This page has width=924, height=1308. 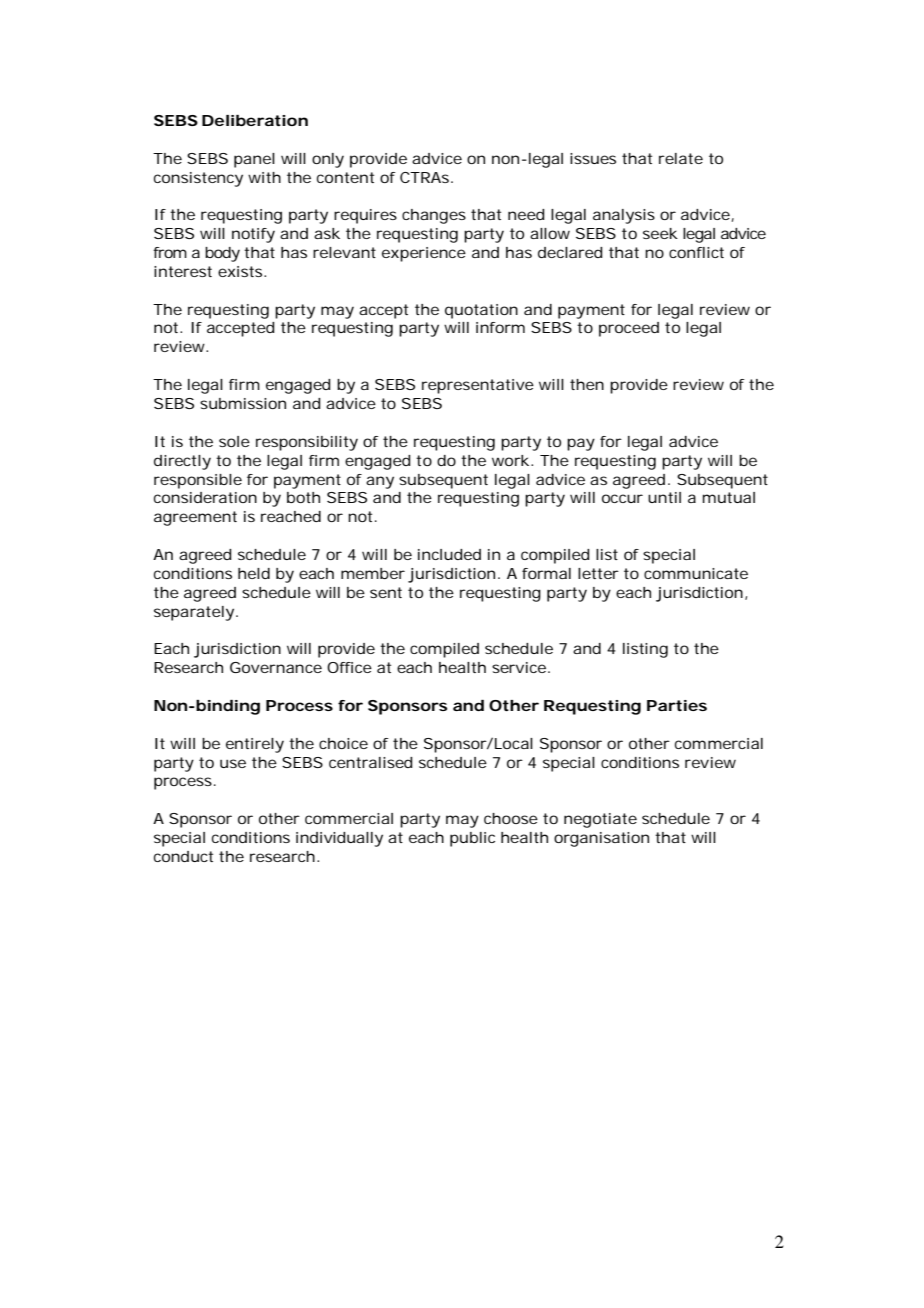 What do you see at coordinates (681, 158) in the page?
I see `relate` at bounding box center [681, 158].
